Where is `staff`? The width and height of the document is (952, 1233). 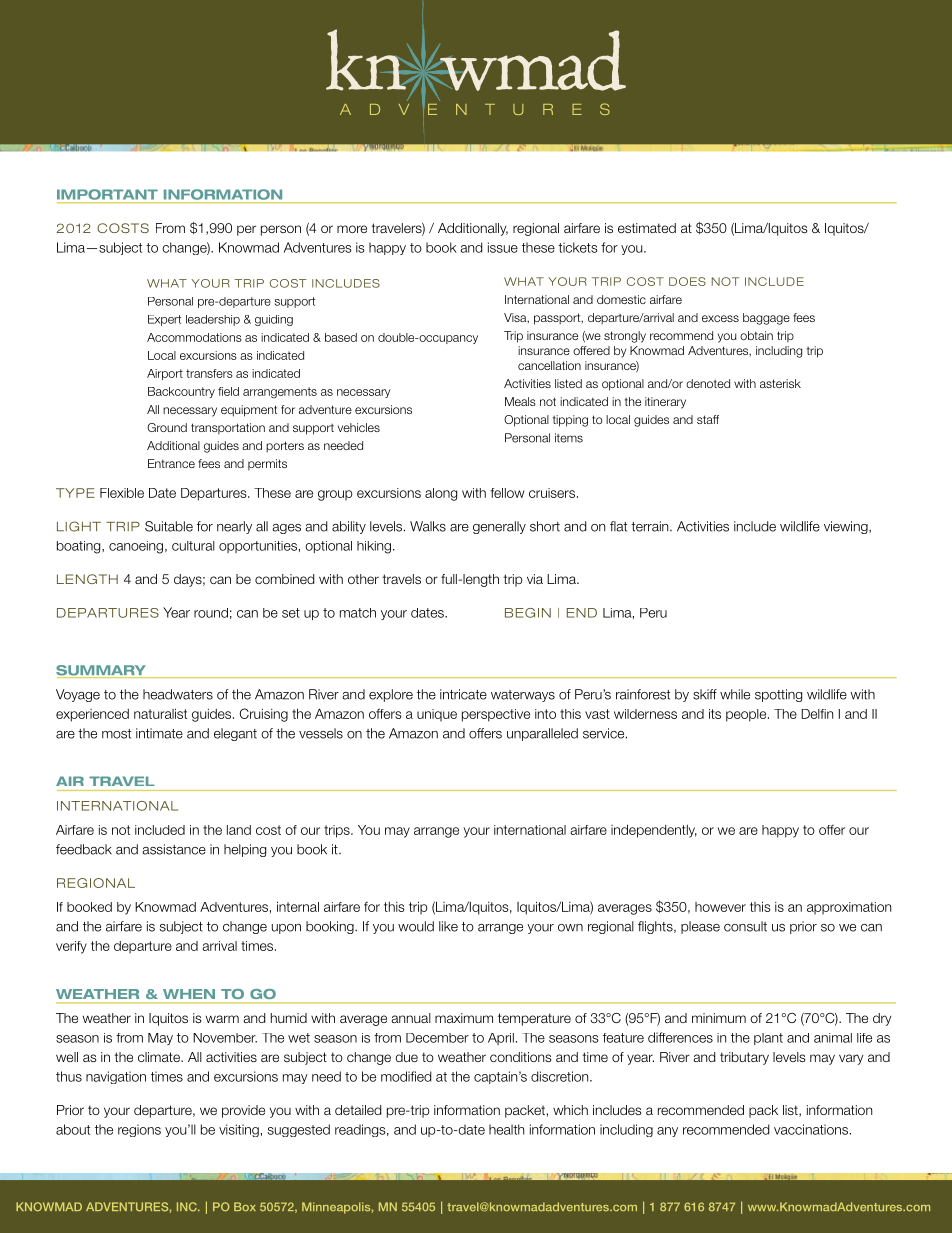
staff is located at coordinates (708, 419).
